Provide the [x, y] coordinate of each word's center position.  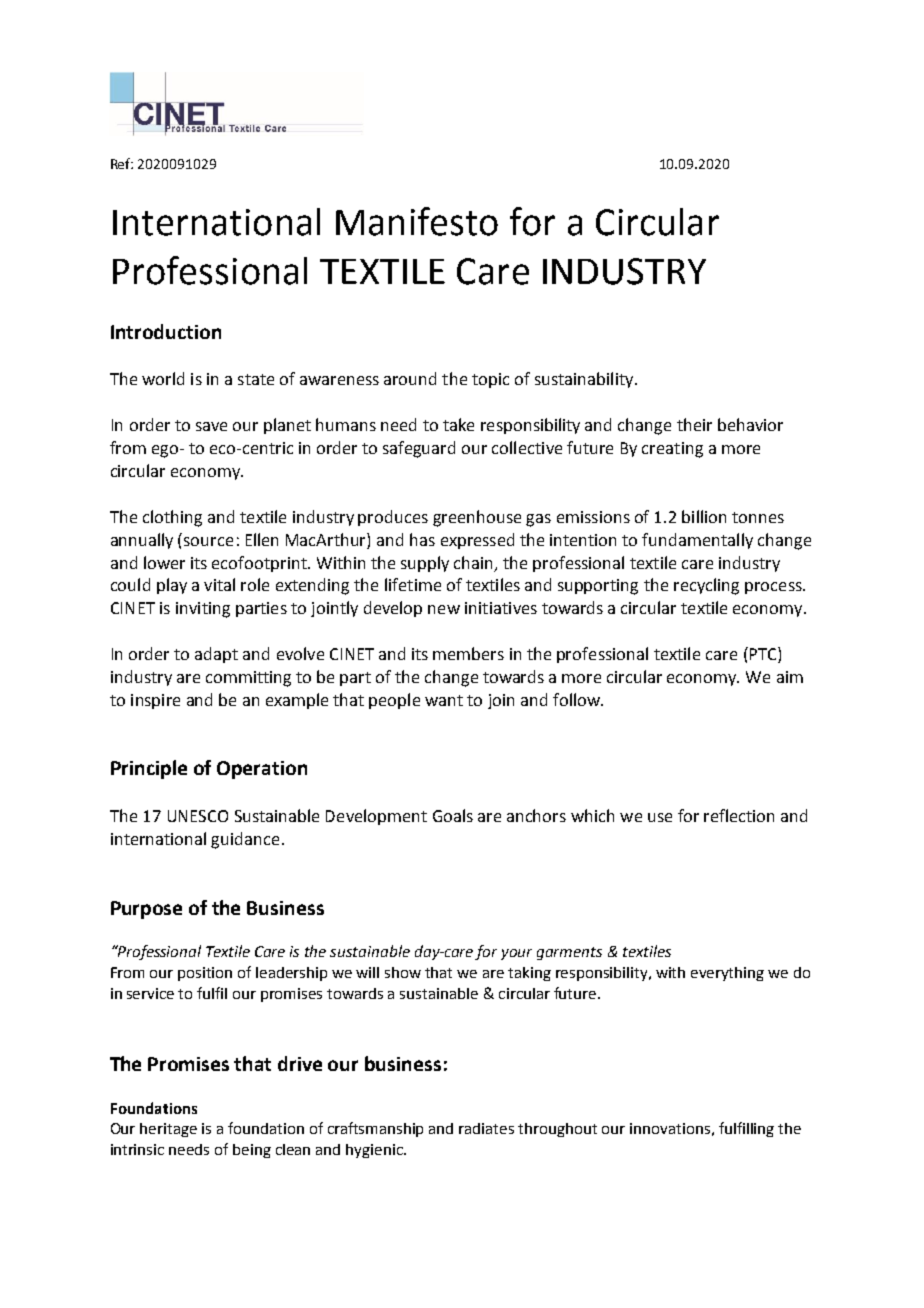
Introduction [166, 331]
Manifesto [417, 221]
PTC [763, 655]
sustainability [585, 380]
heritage [168, 1130]
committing [248, 679]
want [444, 700]
